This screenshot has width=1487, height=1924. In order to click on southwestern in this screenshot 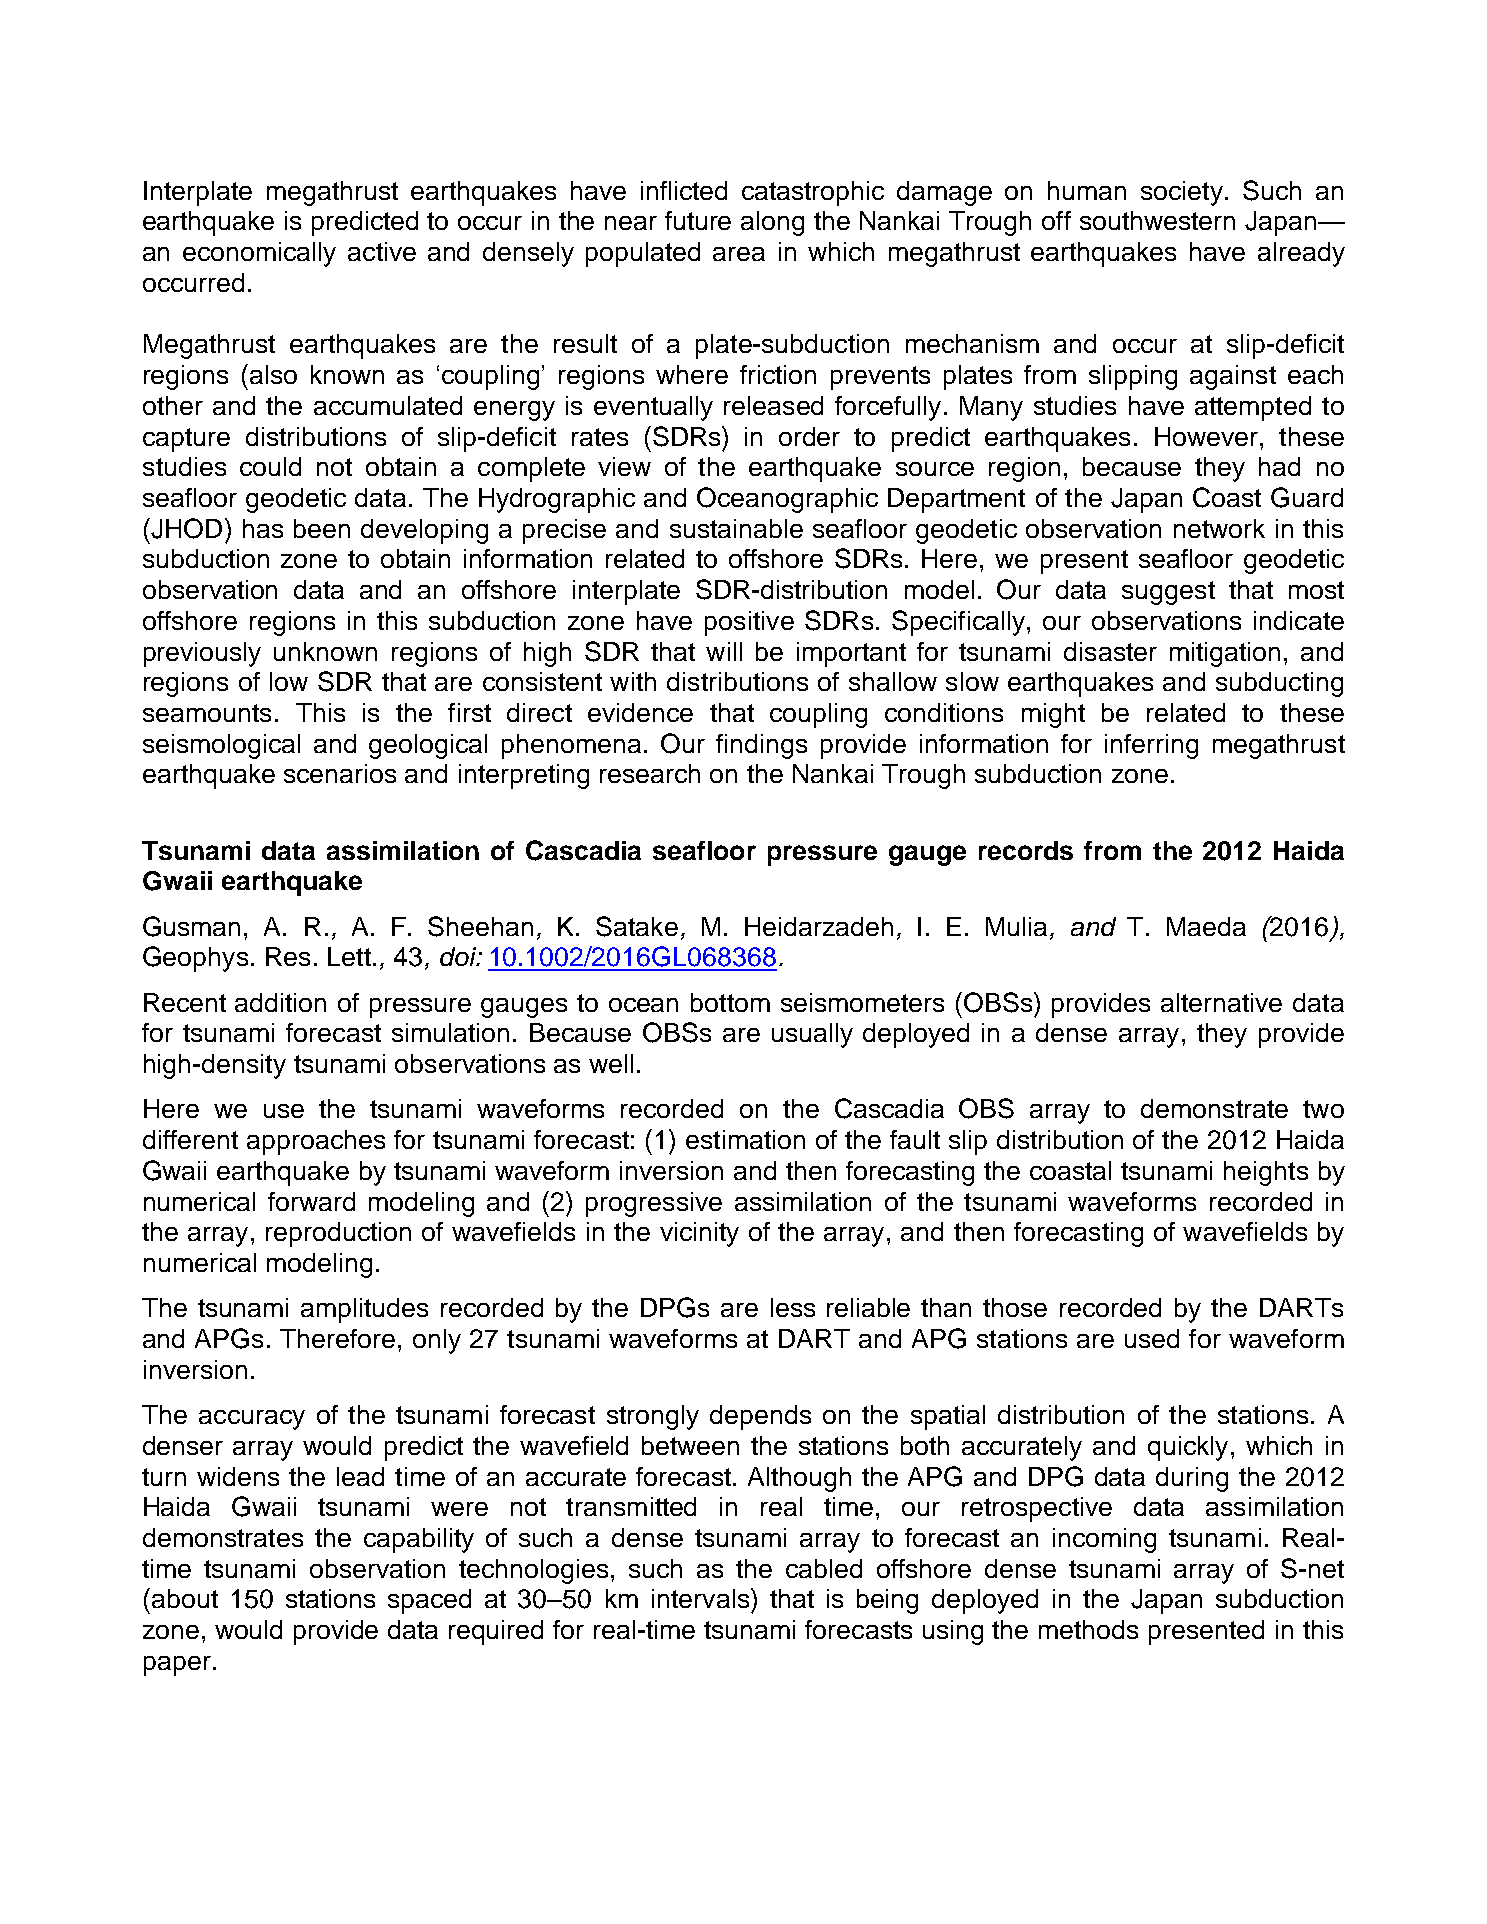, I will do `click(1157, 220)`.
